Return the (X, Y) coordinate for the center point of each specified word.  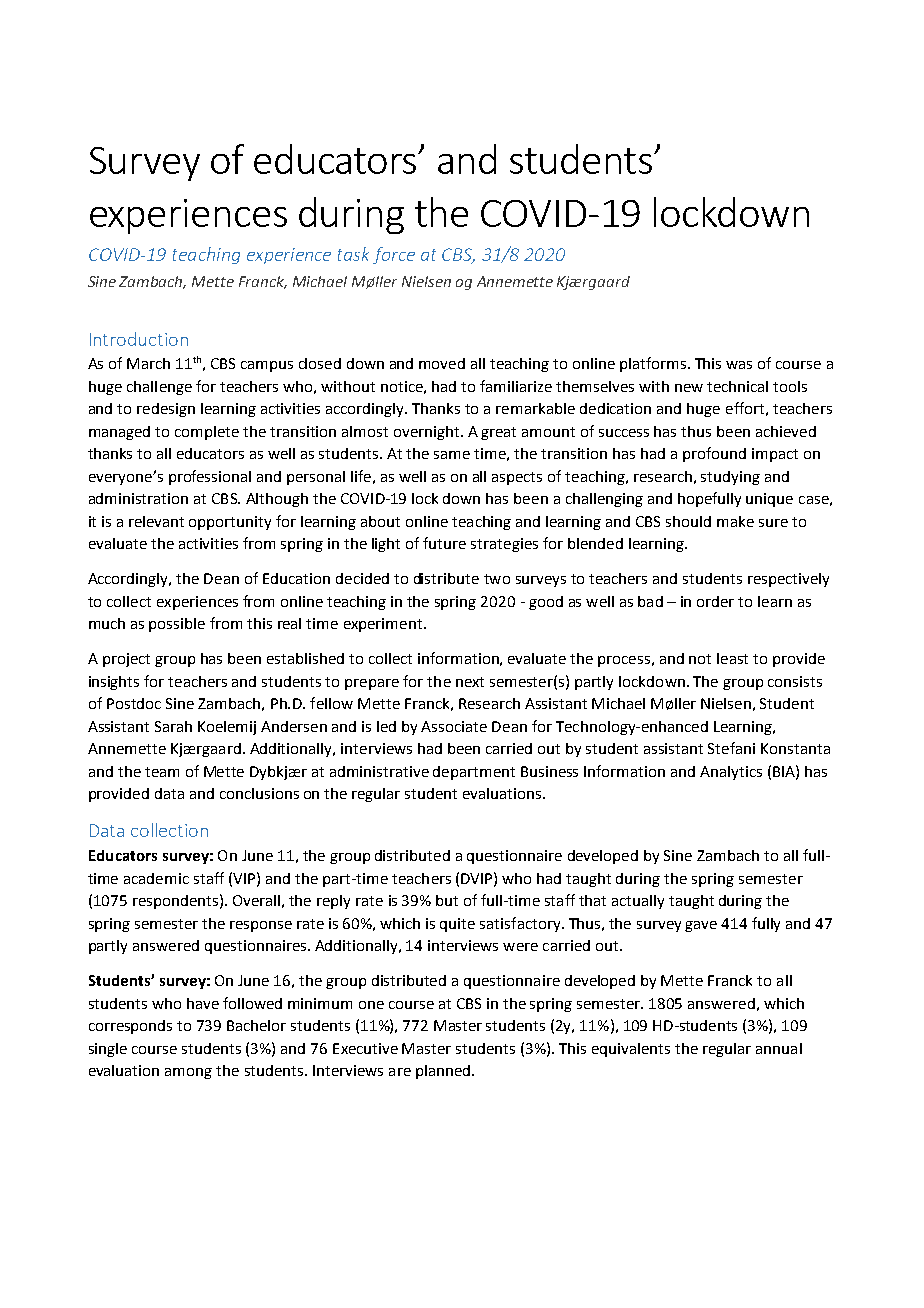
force (394, 255)
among (188, 1073)
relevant (156, 521)
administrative (379, 771)
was (739, 365)
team (162, 772)
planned (443, 1072)
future (444, 543)
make (735, 521)
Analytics (731, 773)
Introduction (139, 339)
